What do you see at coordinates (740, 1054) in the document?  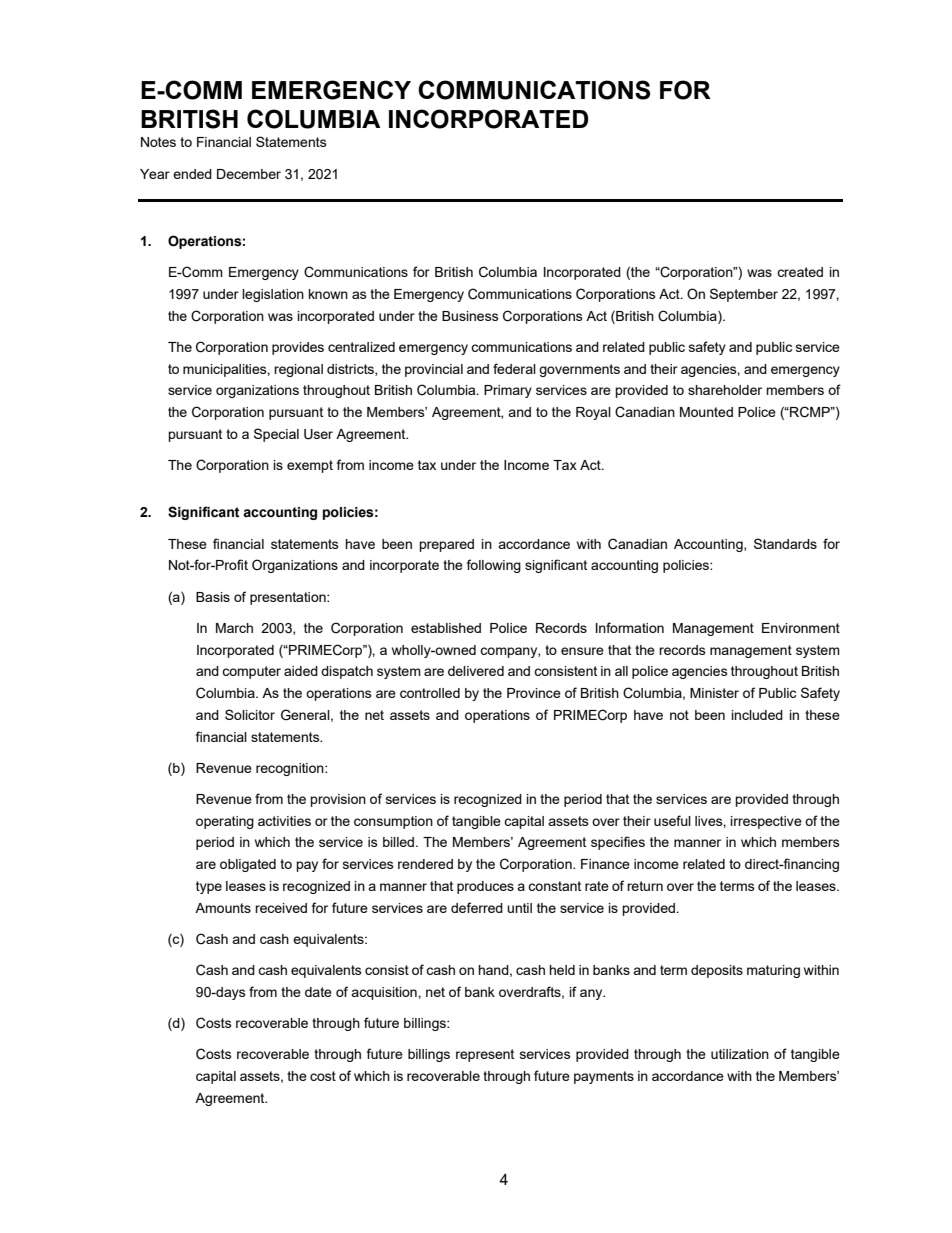 I see `utilization` at bounding box center [740, 1054].
